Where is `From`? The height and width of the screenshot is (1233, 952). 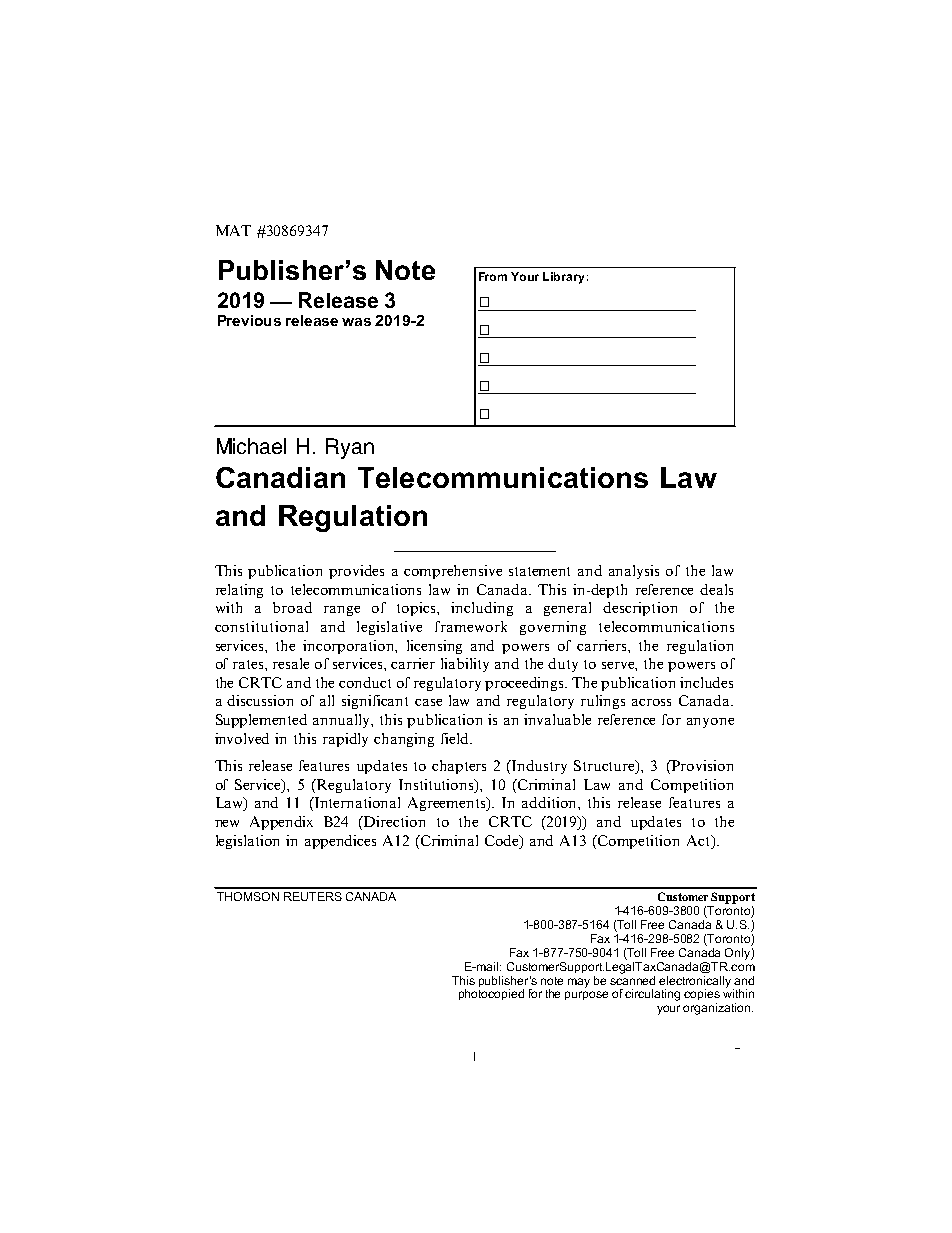 From is located at coordinates (493, 276).
